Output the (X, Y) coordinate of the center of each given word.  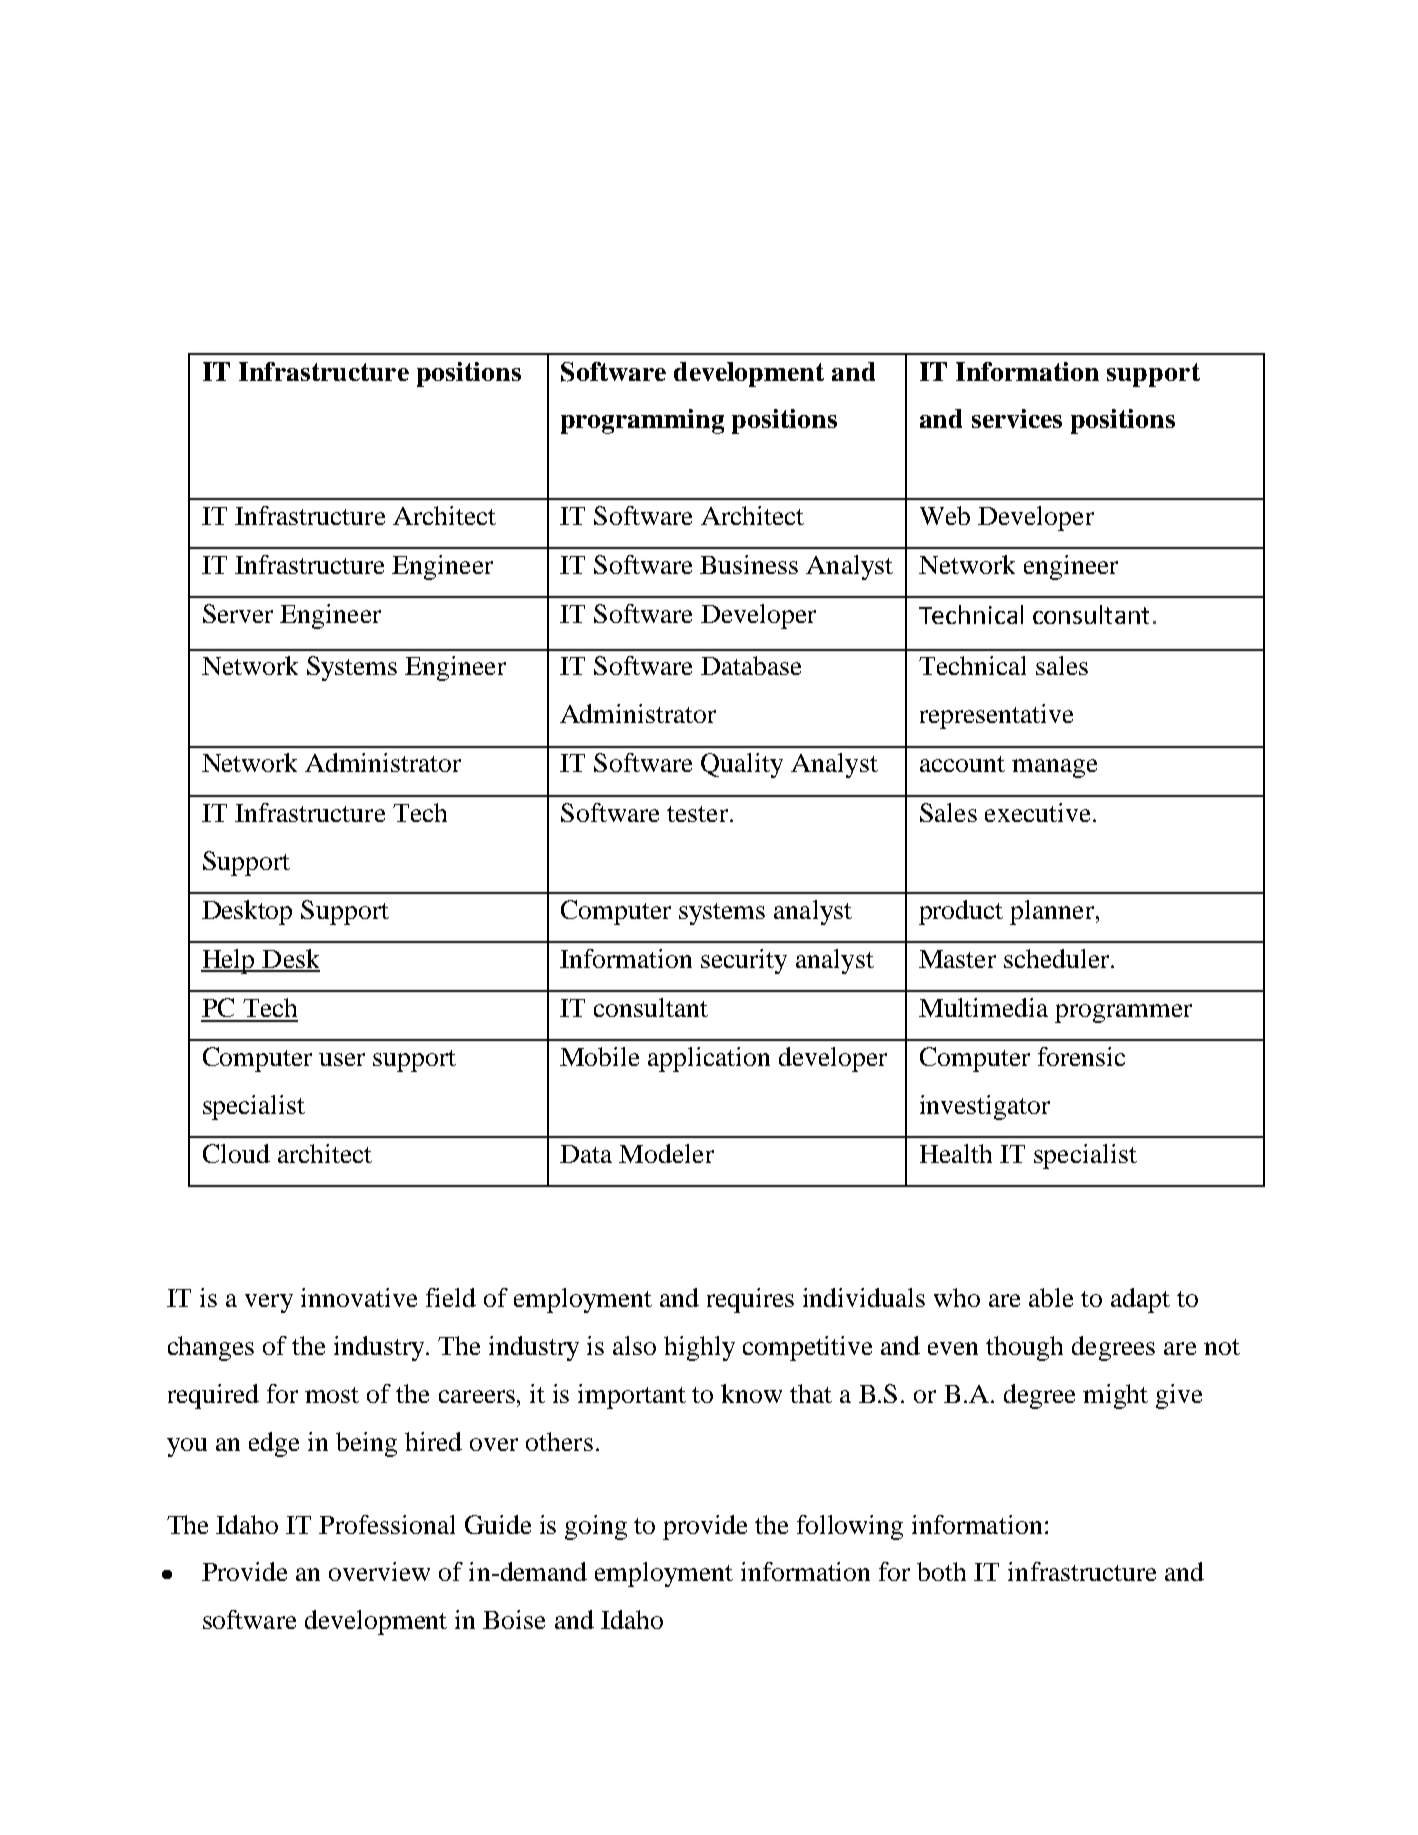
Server (238, 613)
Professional (387, 1524)
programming (642, 421)
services (1017, 418)
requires (750, 1300)
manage (1054, 768)
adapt (1140, 1300)
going (596, 1527)
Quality (742, 765)
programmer (1123, 1013)
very (269, 1303)
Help (229, 961)
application (709, 1059)
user (342, 1059)
